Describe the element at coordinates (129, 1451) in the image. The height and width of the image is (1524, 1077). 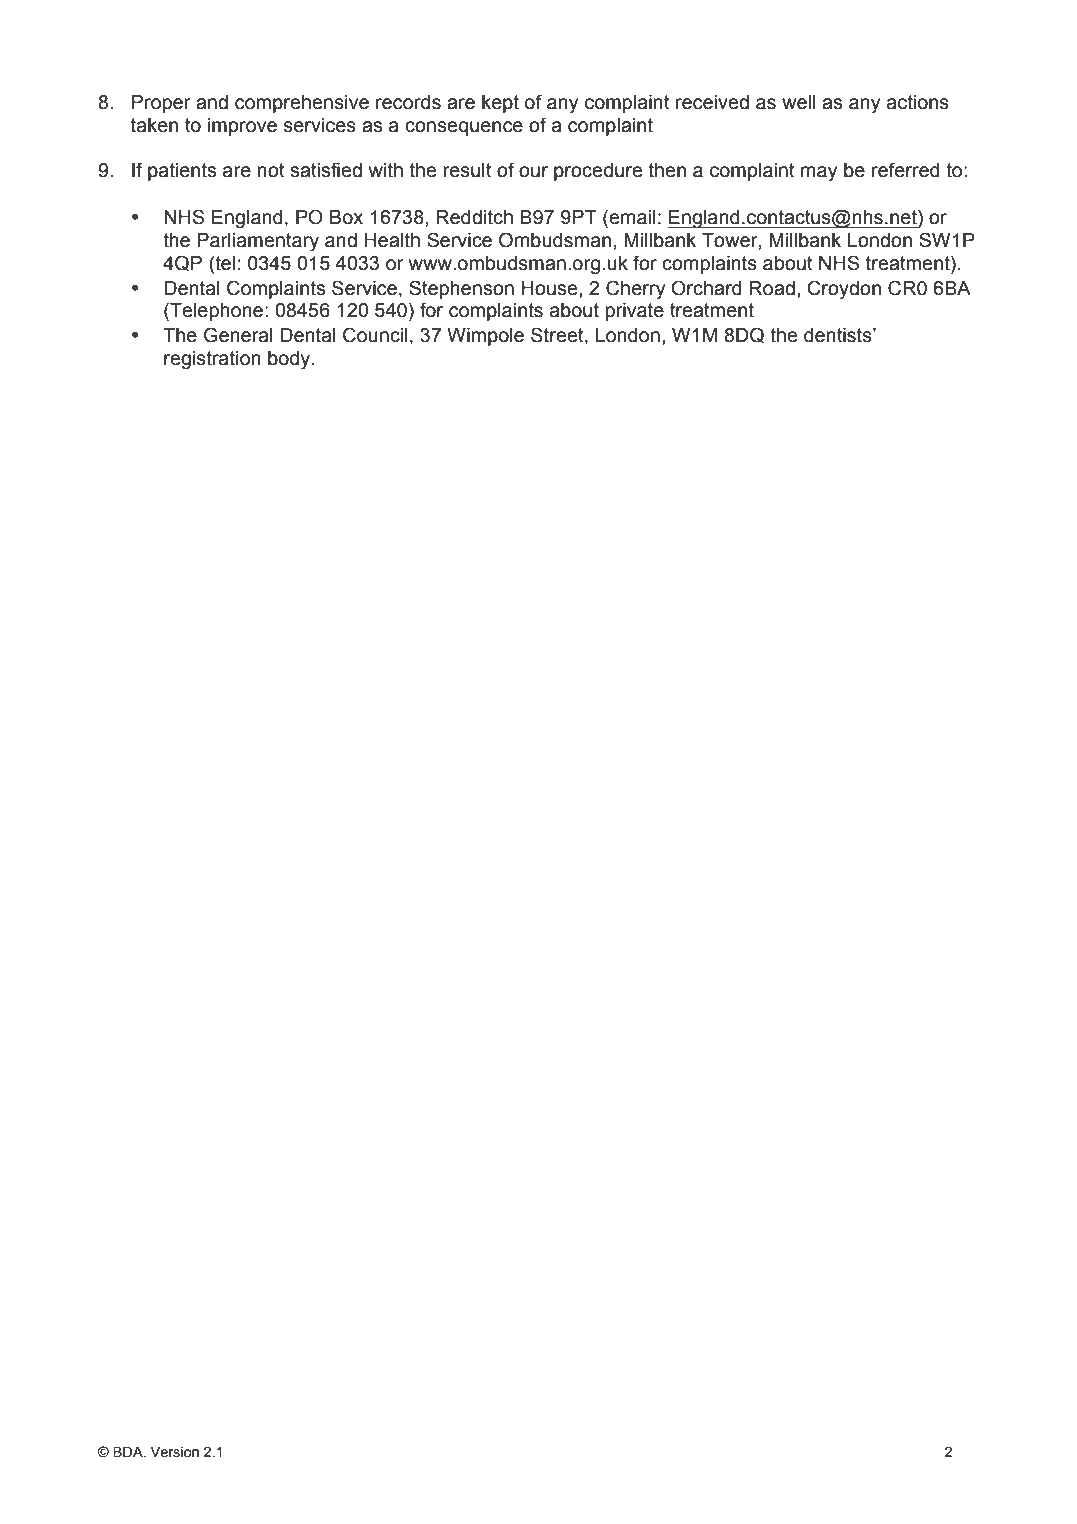
I see `BDA` at that location.
